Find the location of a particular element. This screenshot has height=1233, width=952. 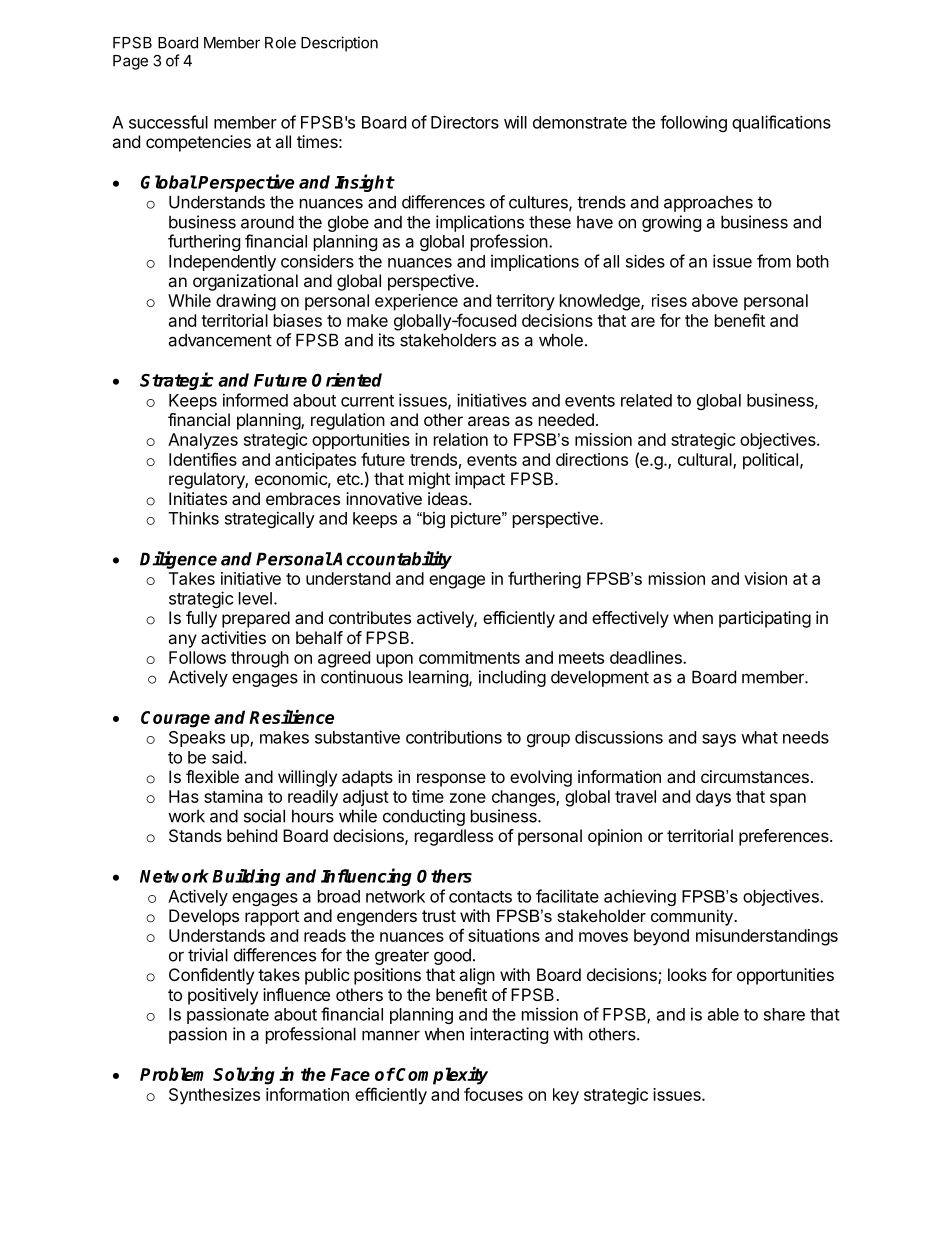

successful is located at coordinates (168, 122).
